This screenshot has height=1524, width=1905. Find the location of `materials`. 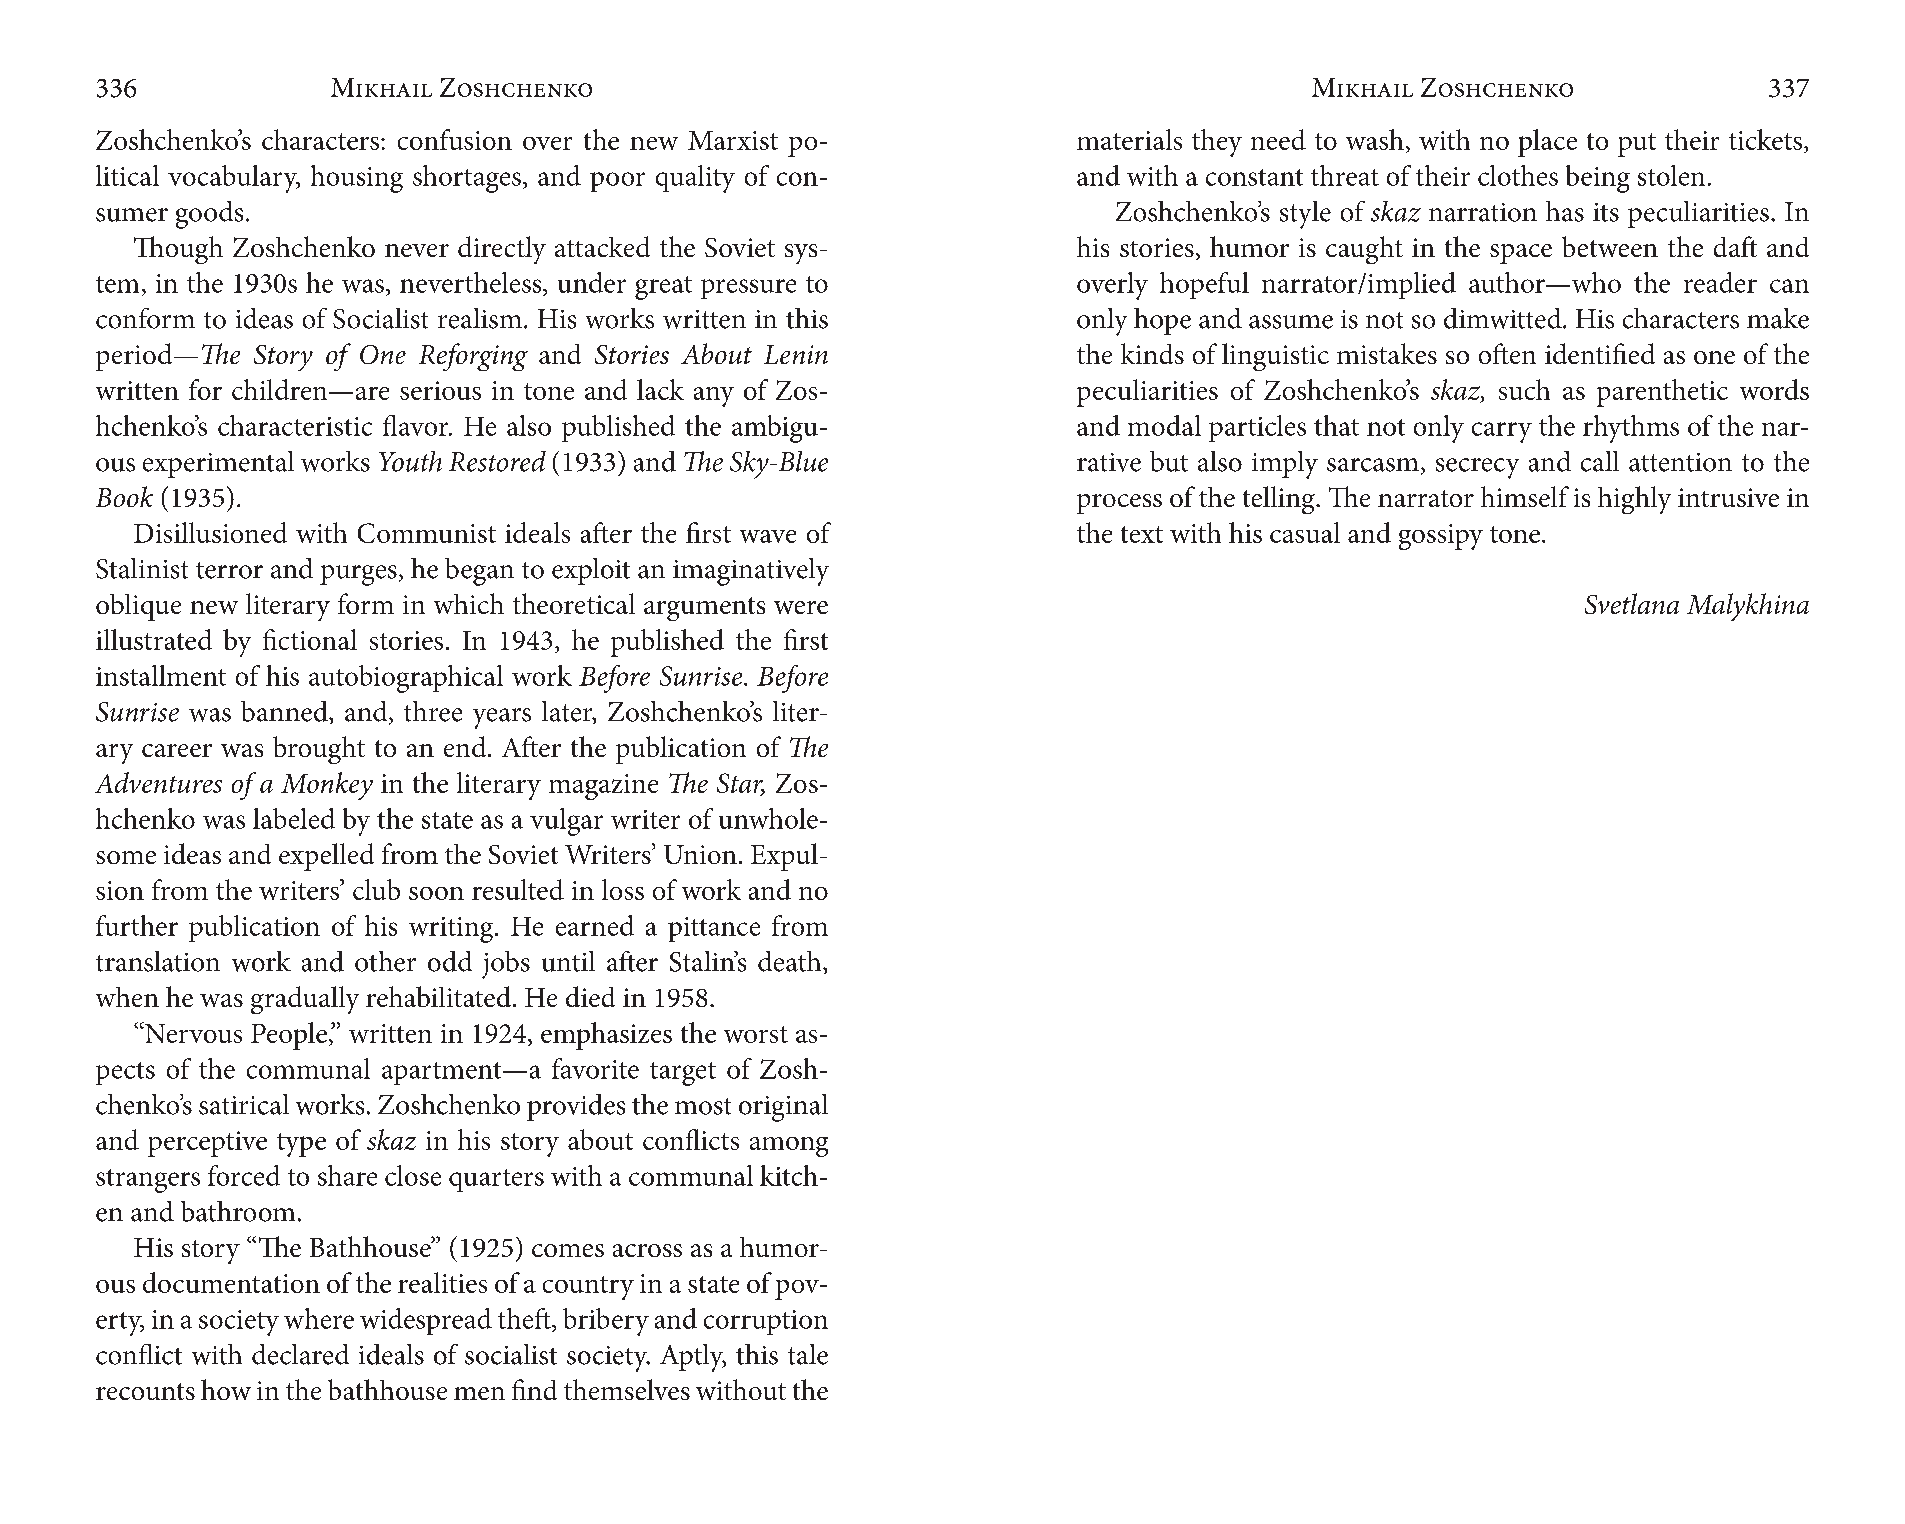

materials is located at coordinates (1129, 139).
